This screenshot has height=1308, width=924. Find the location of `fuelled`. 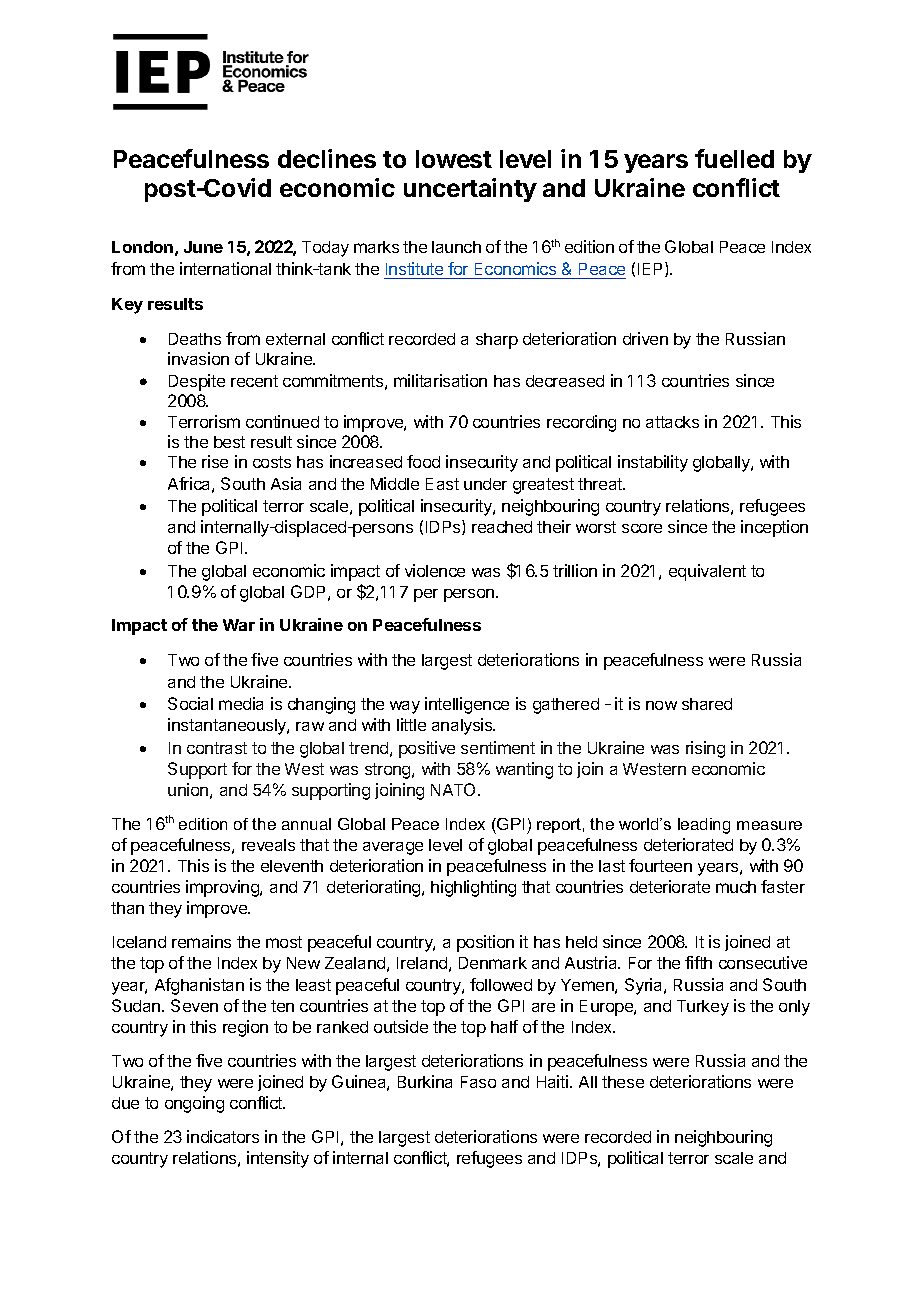

fuelled is located at coordinates (734, 158).
